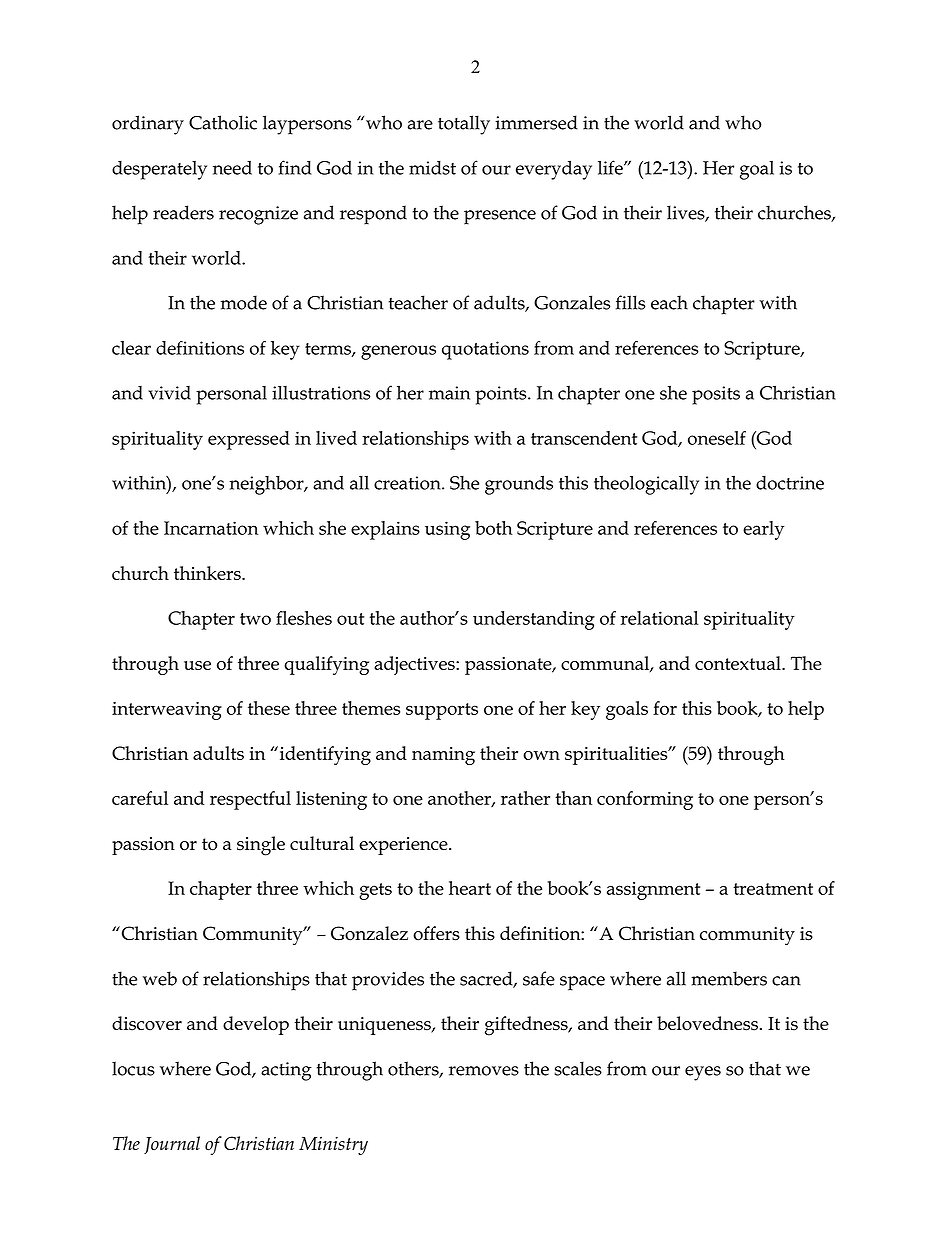 Image resolution: width=952 pixels, height=1233 pixels. Describe the element at coordinates (197, 665) in the document. I see `use` at that location.
